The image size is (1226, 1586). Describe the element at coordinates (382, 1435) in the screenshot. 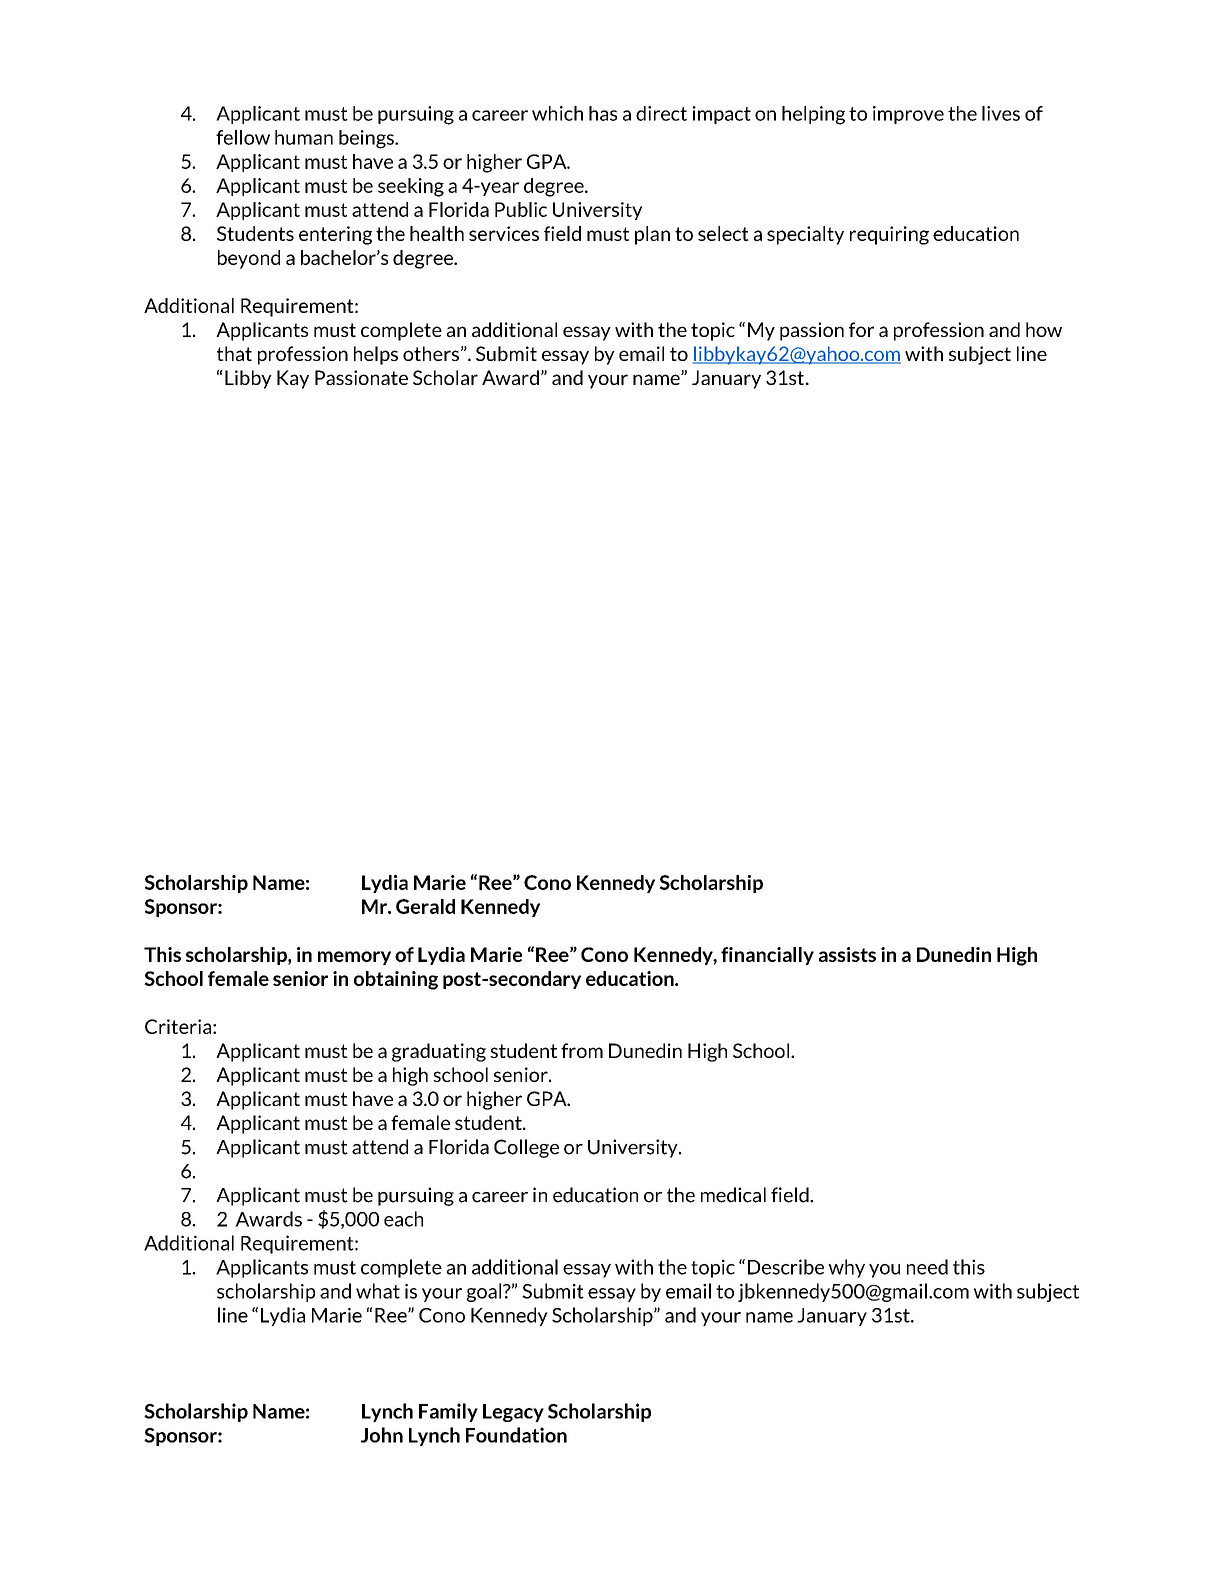

I see `John` at that location.
